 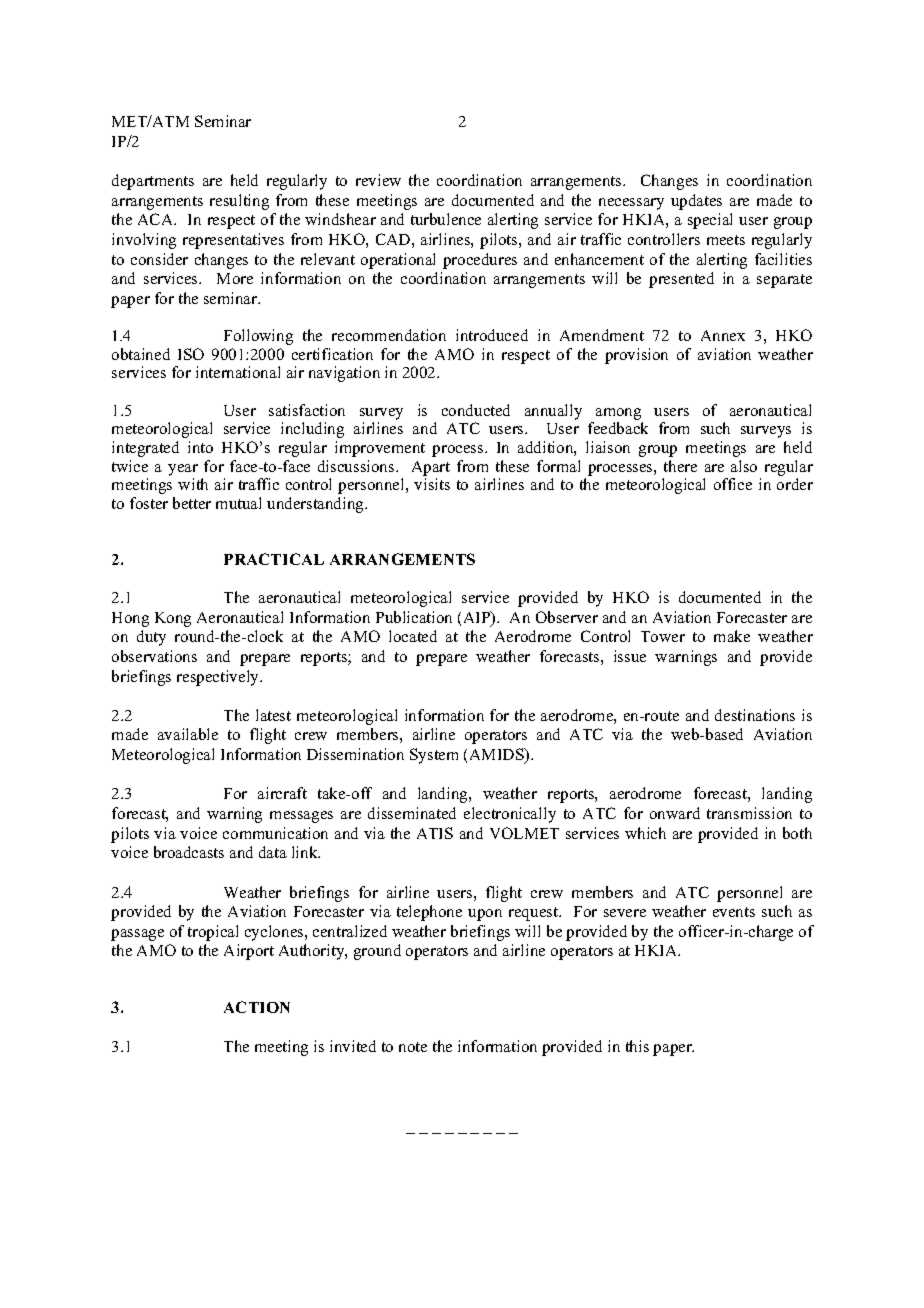 What do you see at coordinates (193, 484) in the screenshot?
I see `with` at bounding box center [193, 484].
